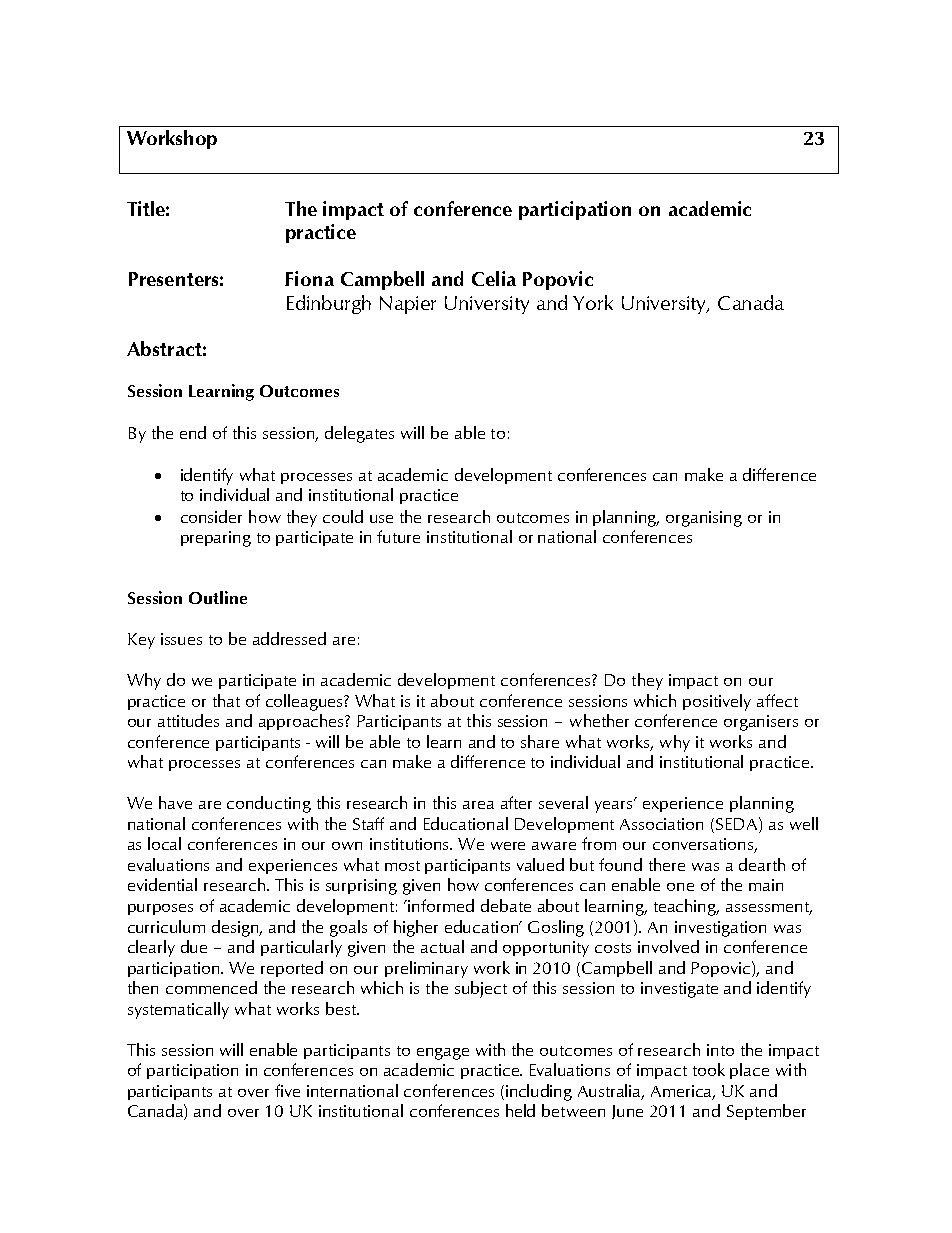  I want to click on positively, so click(717, 702).
